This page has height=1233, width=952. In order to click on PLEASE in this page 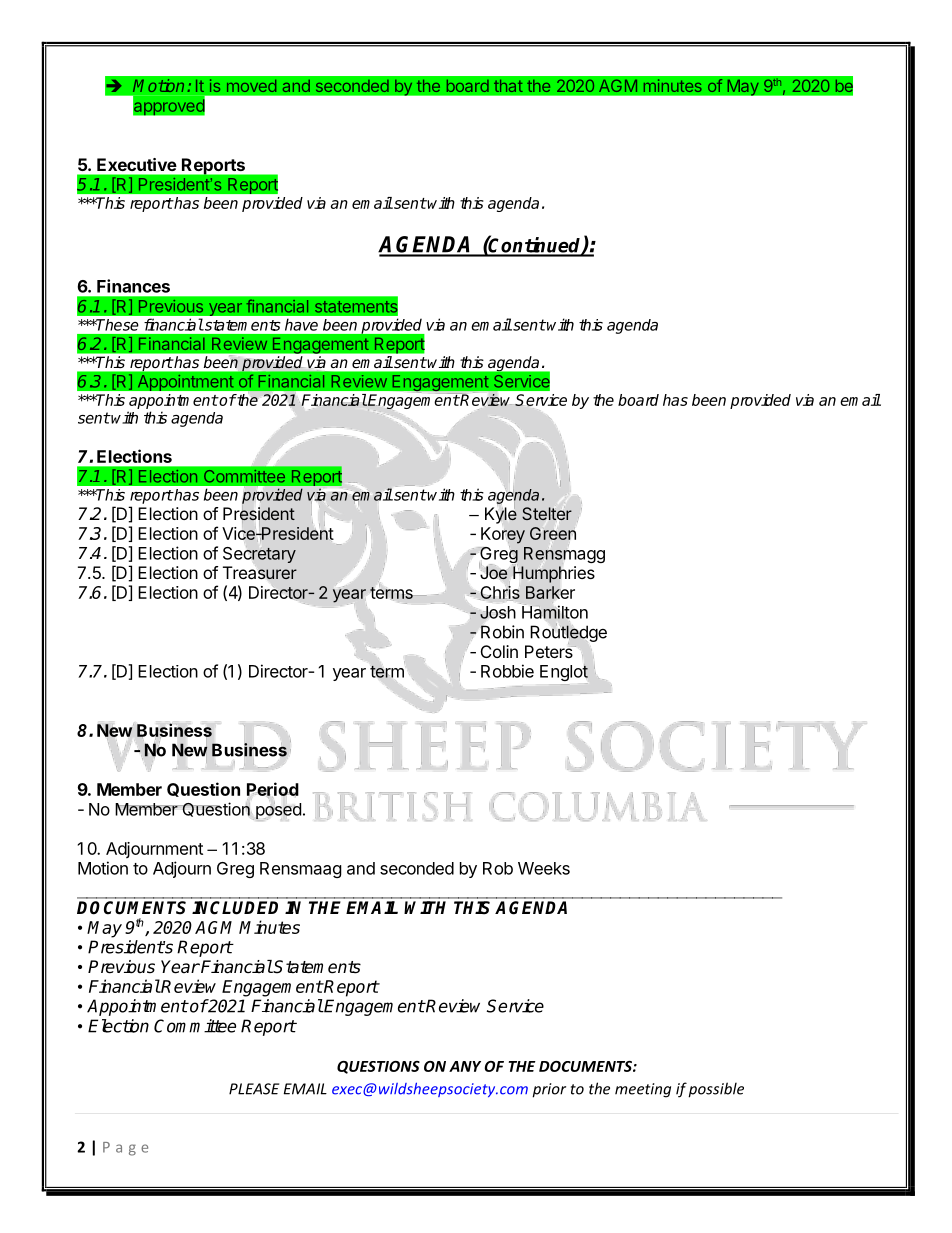, I will do `click(254, 1089)`.
